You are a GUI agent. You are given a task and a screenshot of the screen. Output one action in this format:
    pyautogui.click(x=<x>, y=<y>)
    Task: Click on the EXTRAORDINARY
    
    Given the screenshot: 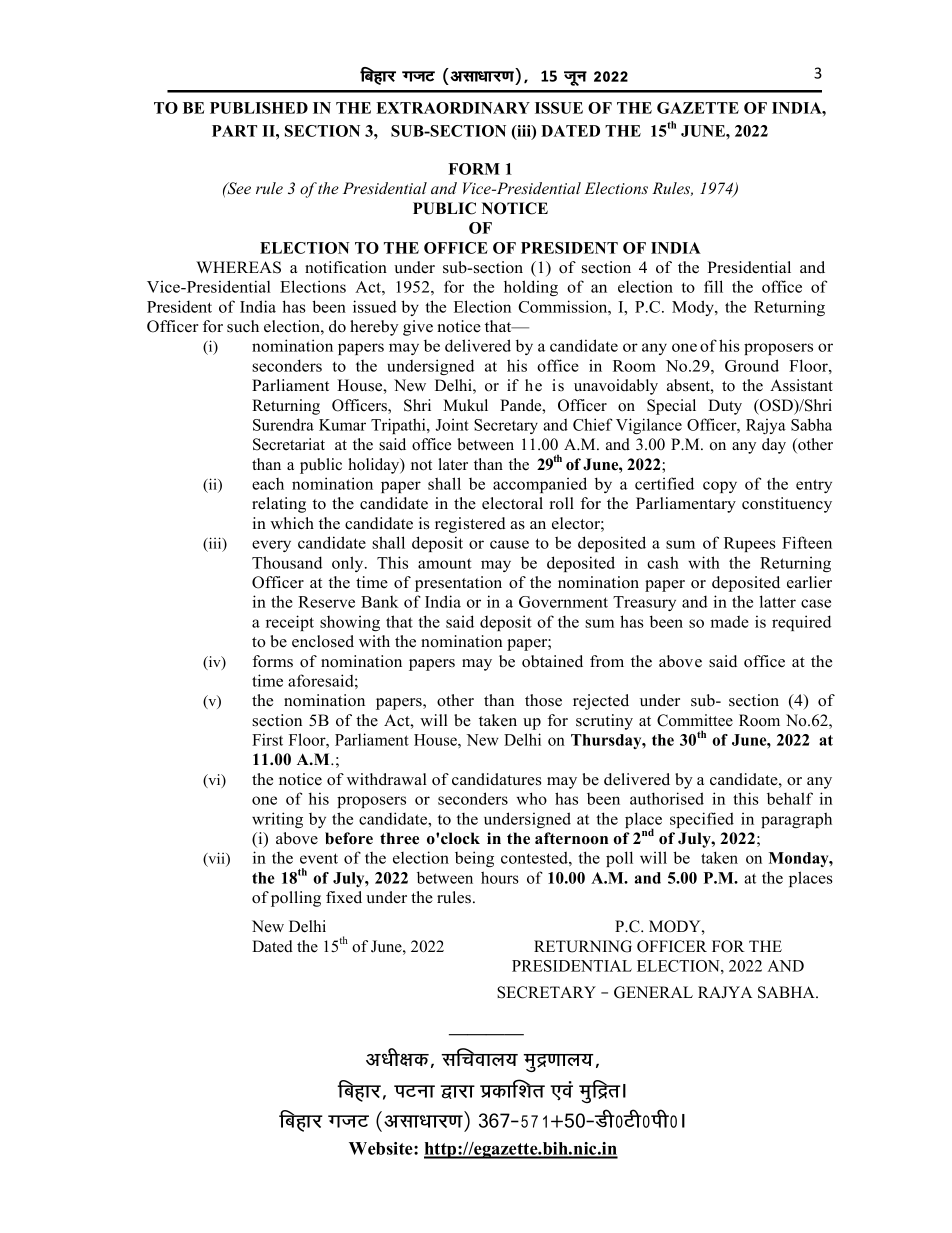 What is the action you would take?
    pyautogui.click(x=453, y=108)
